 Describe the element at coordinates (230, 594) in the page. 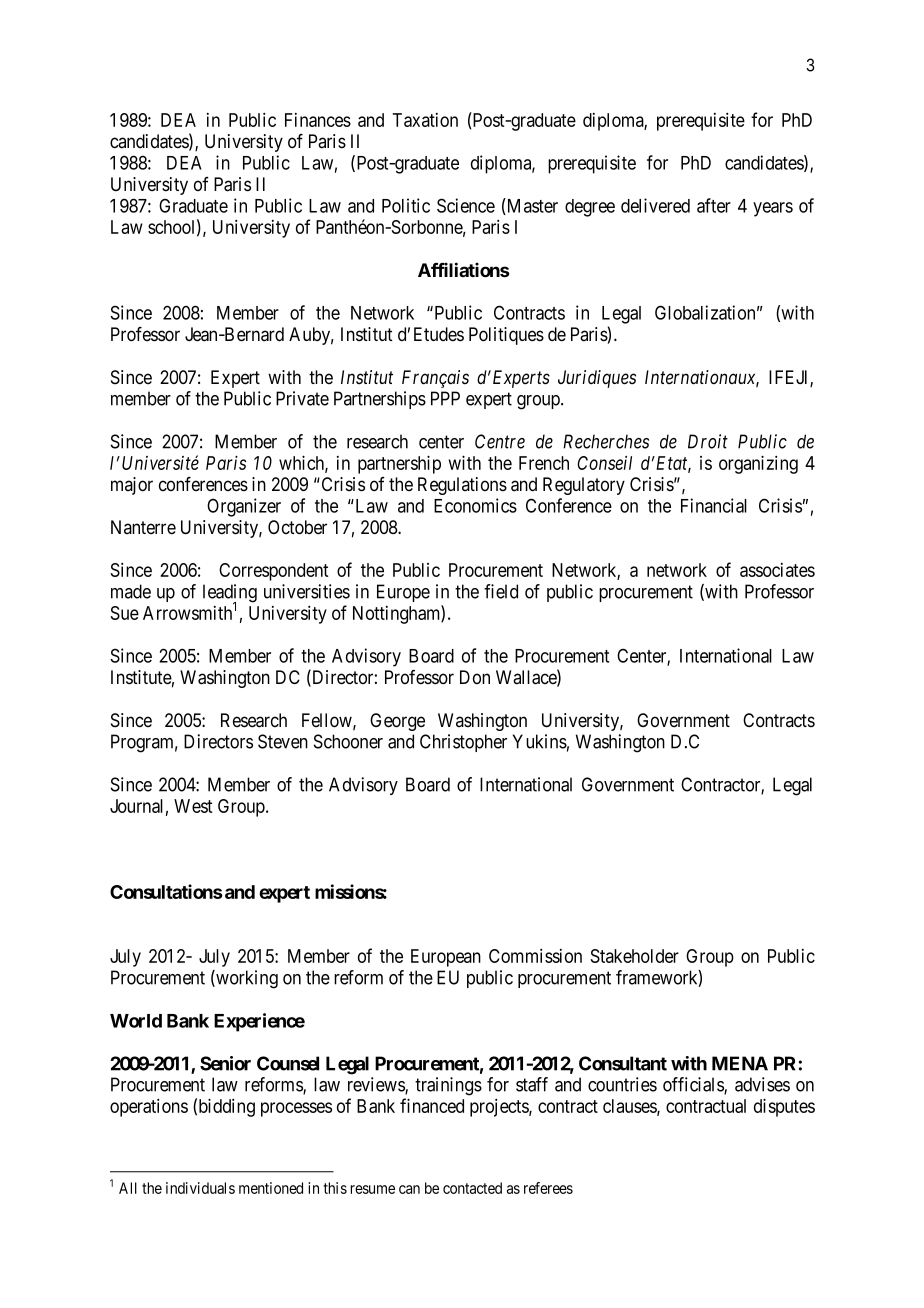

I see `leading` at that location.
